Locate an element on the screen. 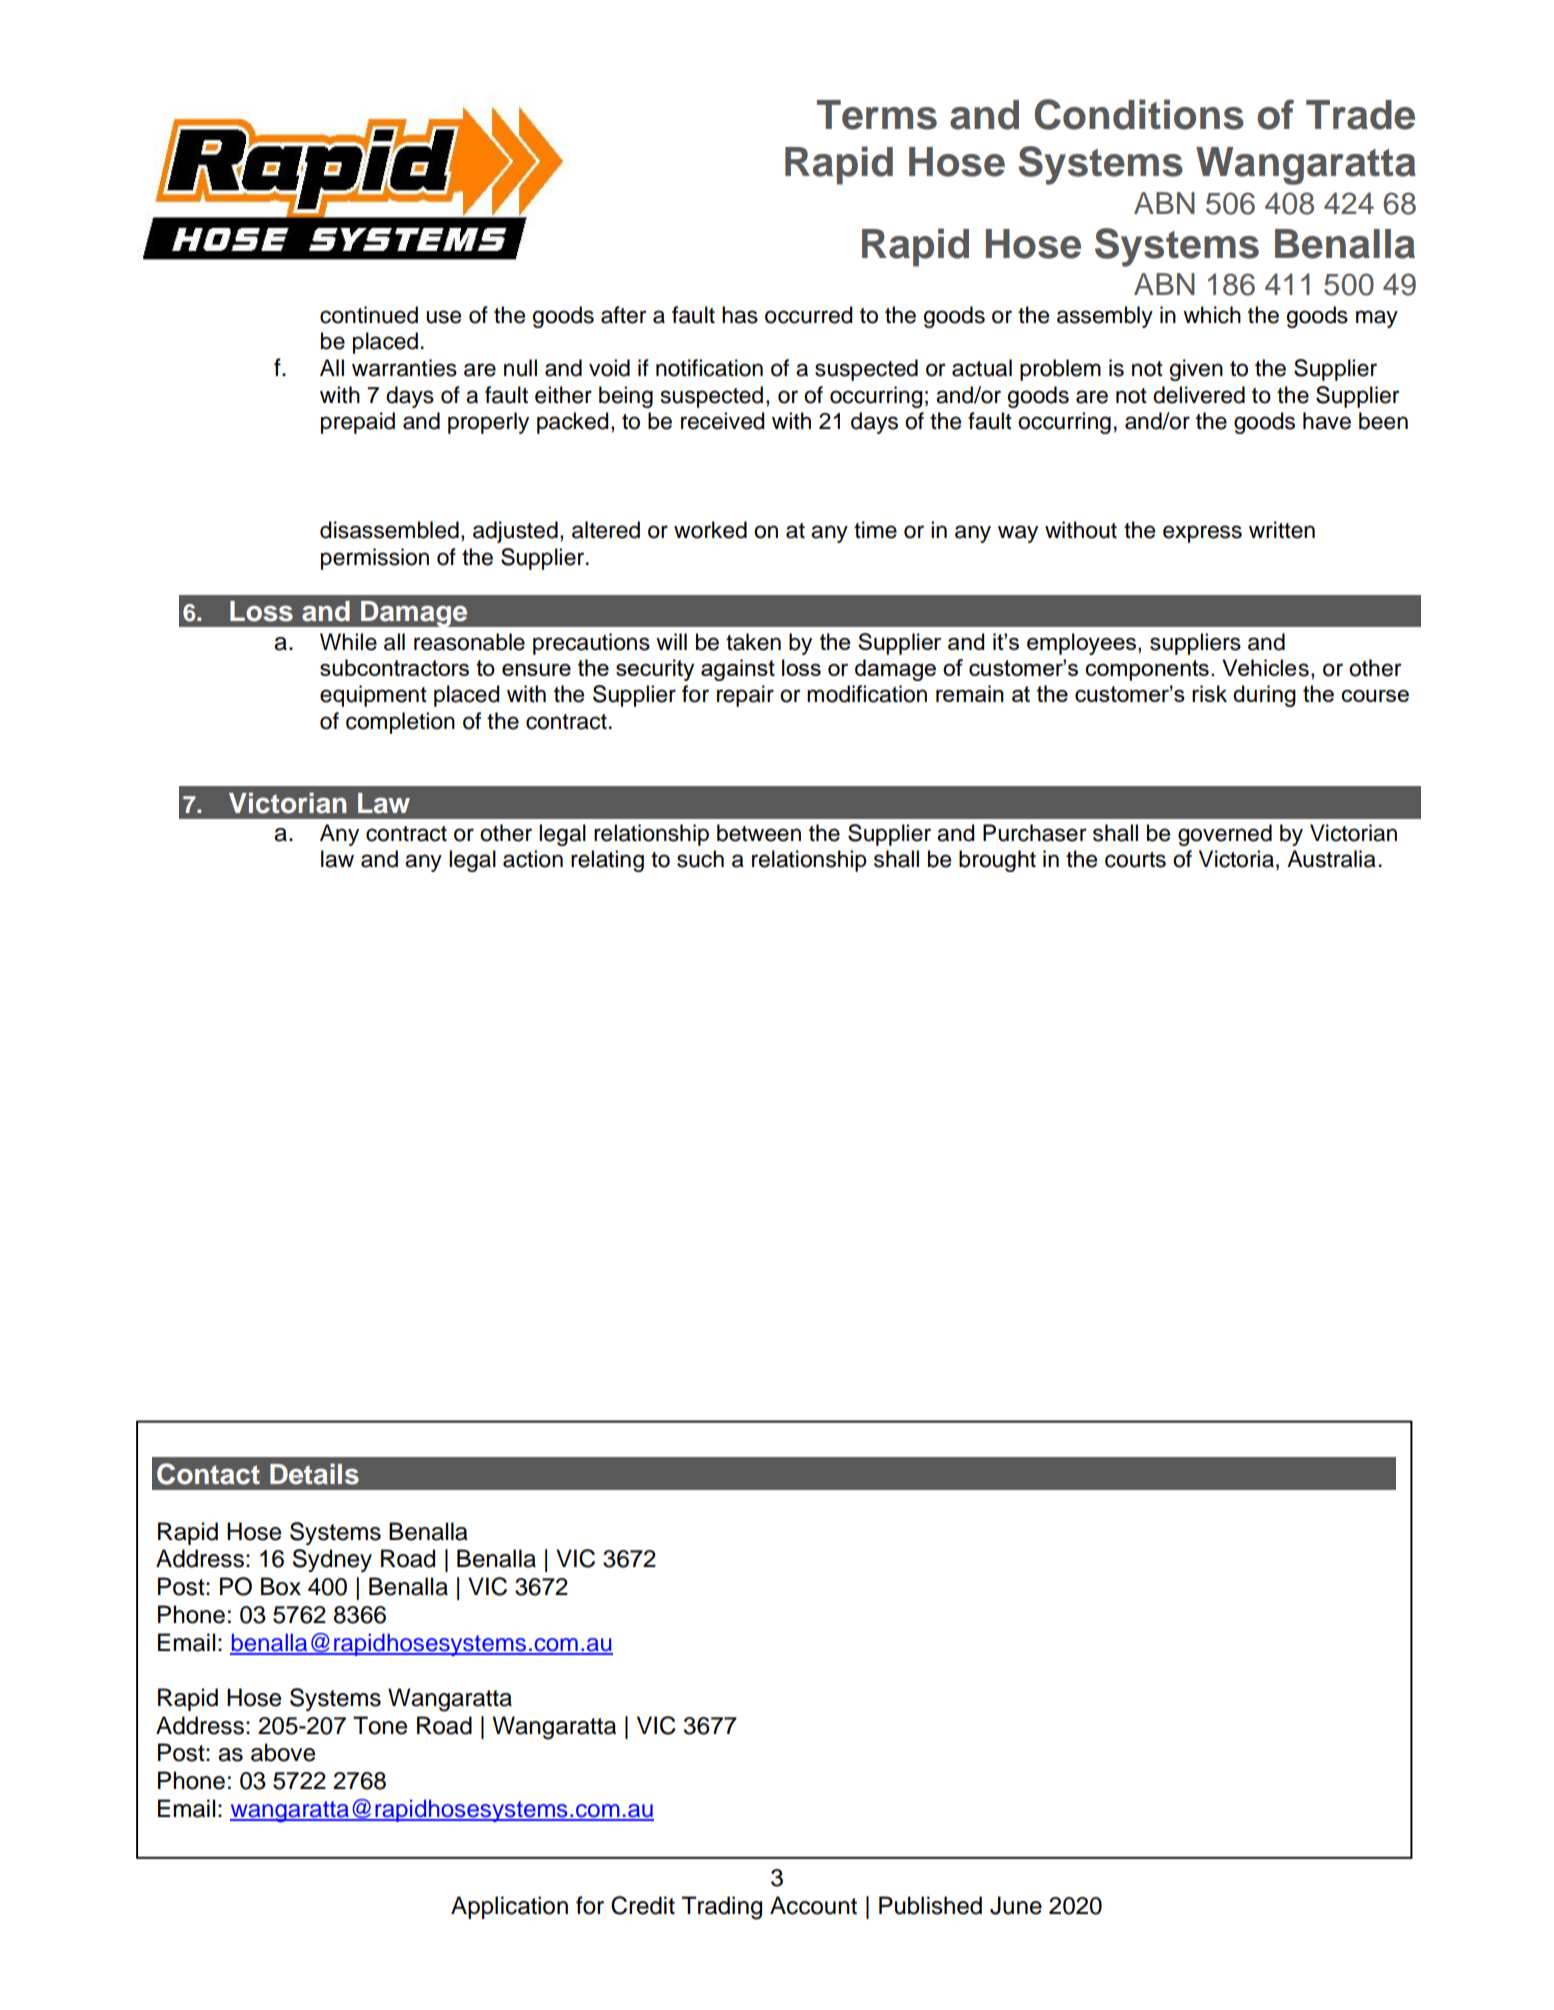 Image resolution: width=1554 pixels, height=2010 pixels. such is located at coordinates (700, 859).
